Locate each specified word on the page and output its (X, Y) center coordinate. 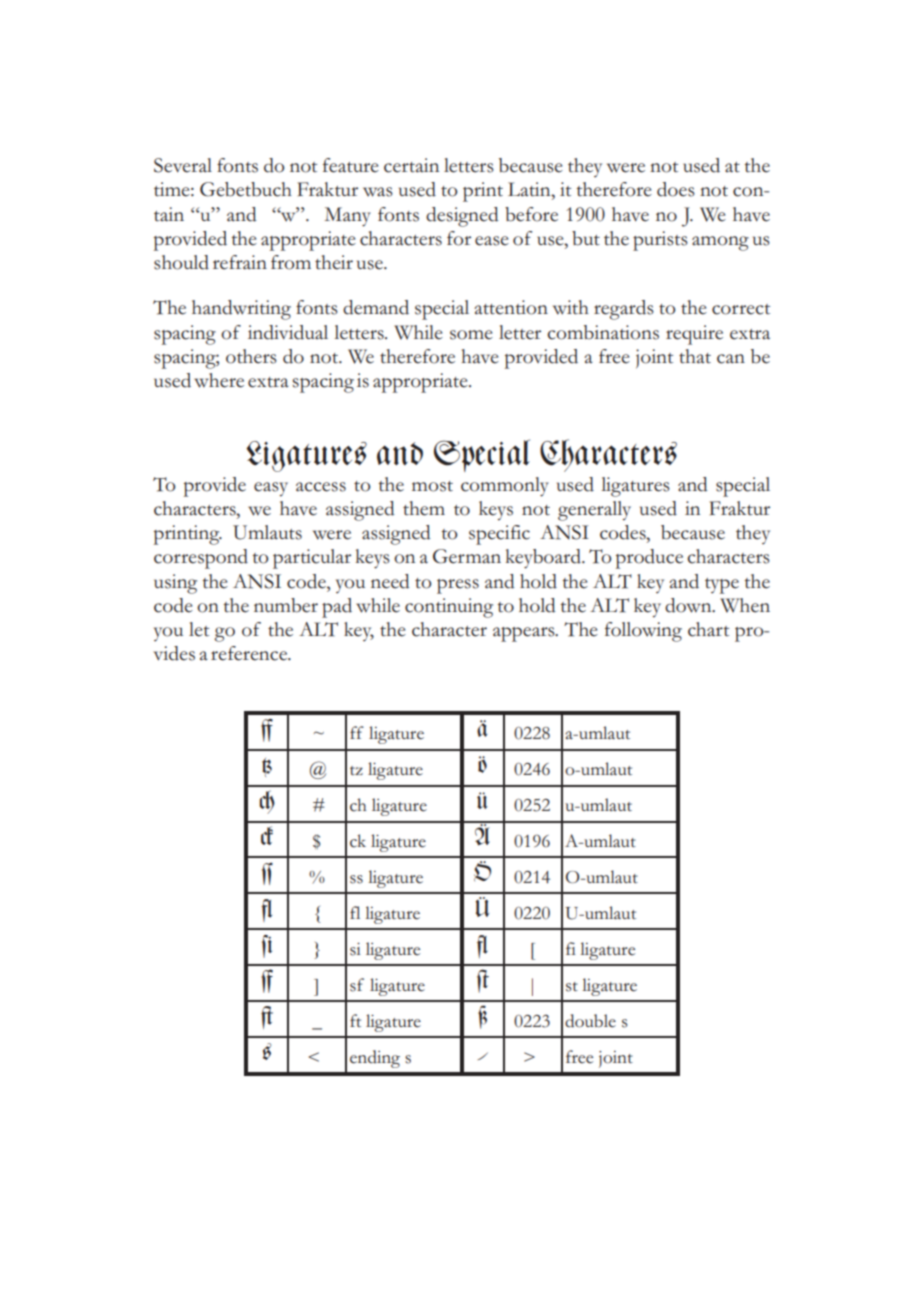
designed (462, 217)
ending (375, 1059)
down (689, 605)
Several (183, 165)
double (590, 1021)
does (676, 189)
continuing (449, 608)
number (286, 605)
